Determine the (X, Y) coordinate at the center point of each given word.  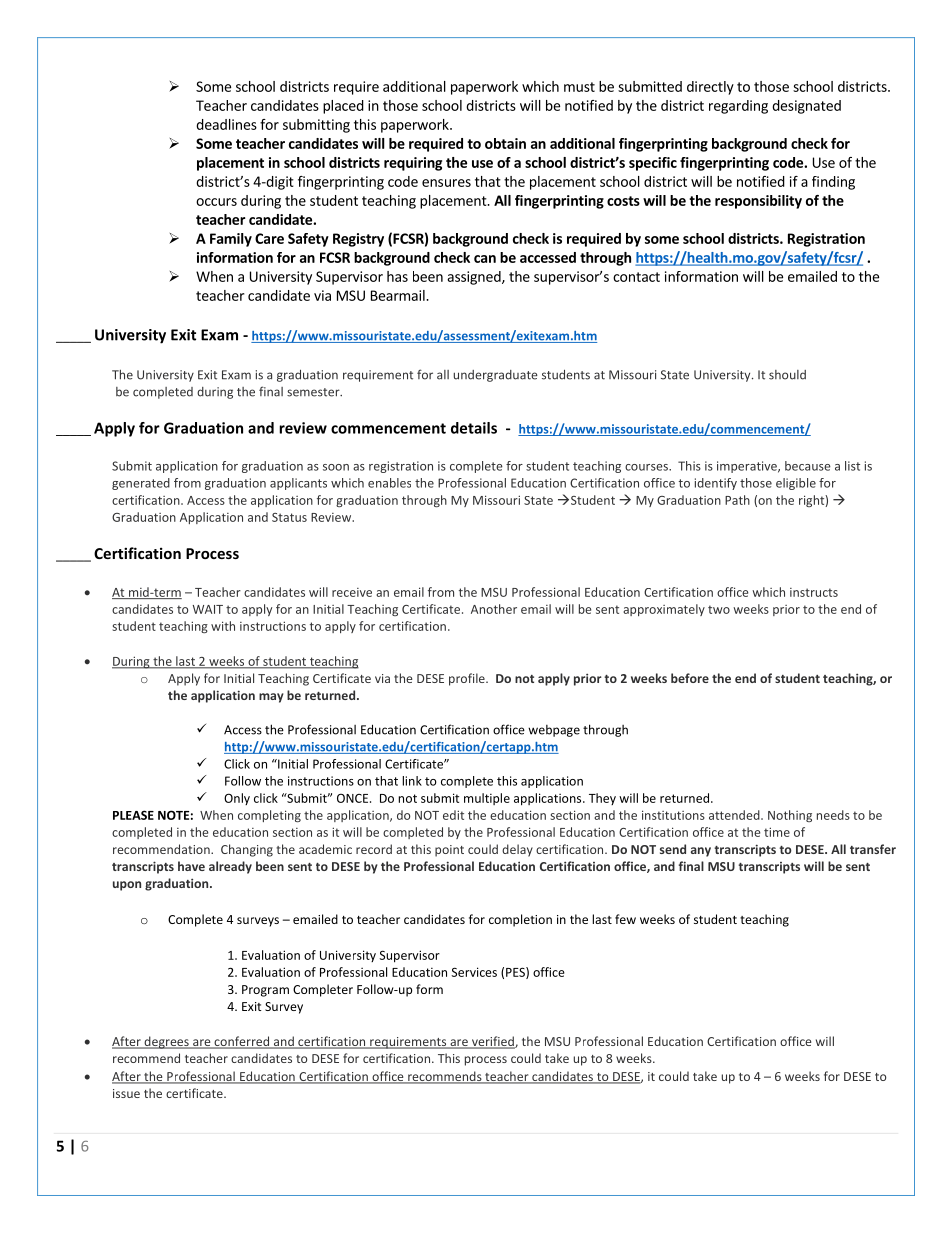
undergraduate (495, 376)
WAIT (208, 609)
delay (517, 850)
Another (494, 609)
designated (806, 107)
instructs (814, 592)
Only (237, 799)
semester (314, 392)
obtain (505, 143)
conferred (242, 1042)
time (777, 832)
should (787, 375)
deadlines (226, 124)
